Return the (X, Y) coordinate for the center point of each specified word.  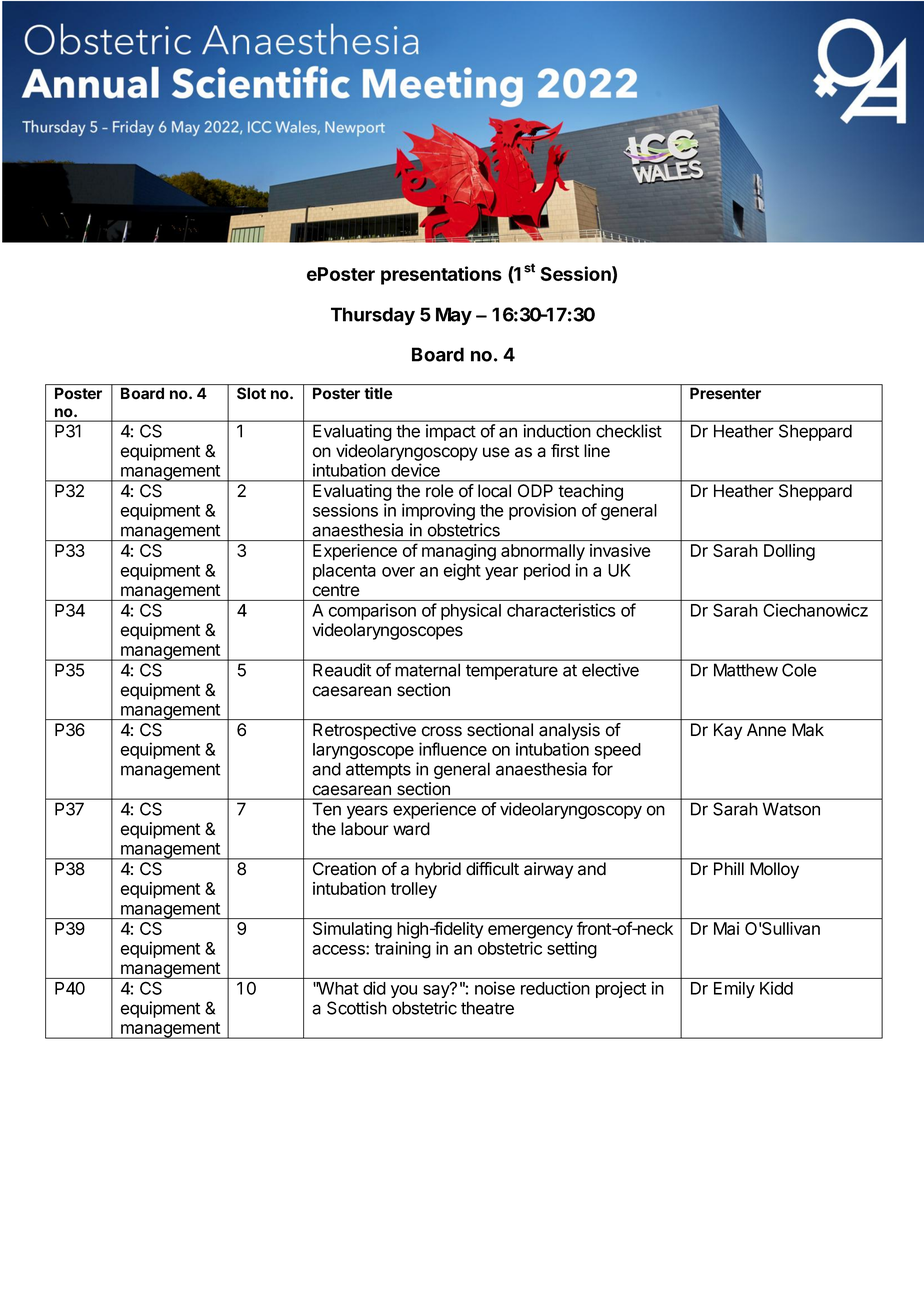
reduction (555, 988)
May (454, 316)
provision (542, 511)
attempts (378, 771)
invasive (620, 550)
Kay (728, 731)
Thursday (373, 316)
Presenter (725, 393)
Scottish (357, 1008)
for (602, 769)
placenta (344, 572)
